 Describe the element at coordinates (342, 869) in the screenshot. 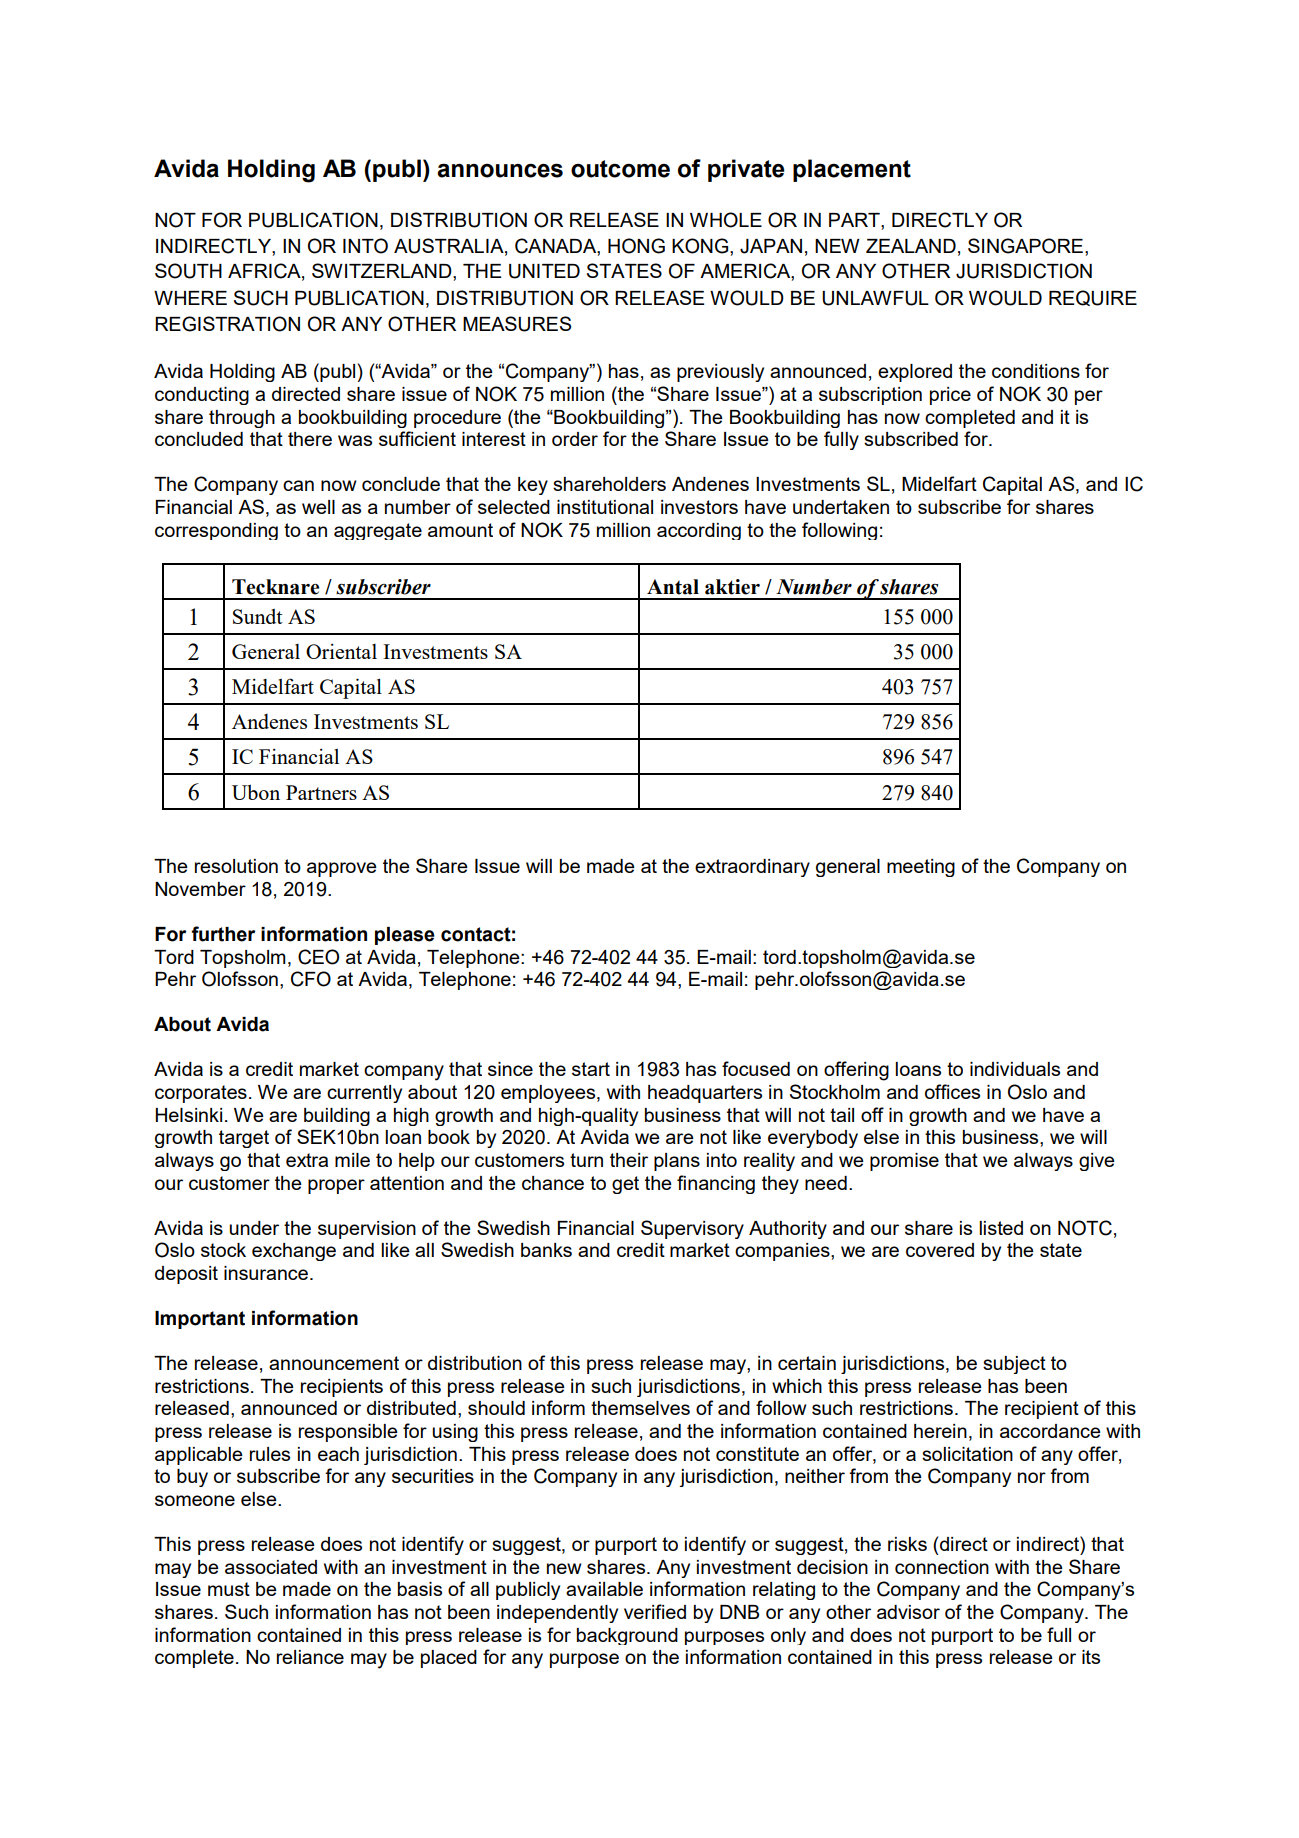

I see `approve` at that location.
